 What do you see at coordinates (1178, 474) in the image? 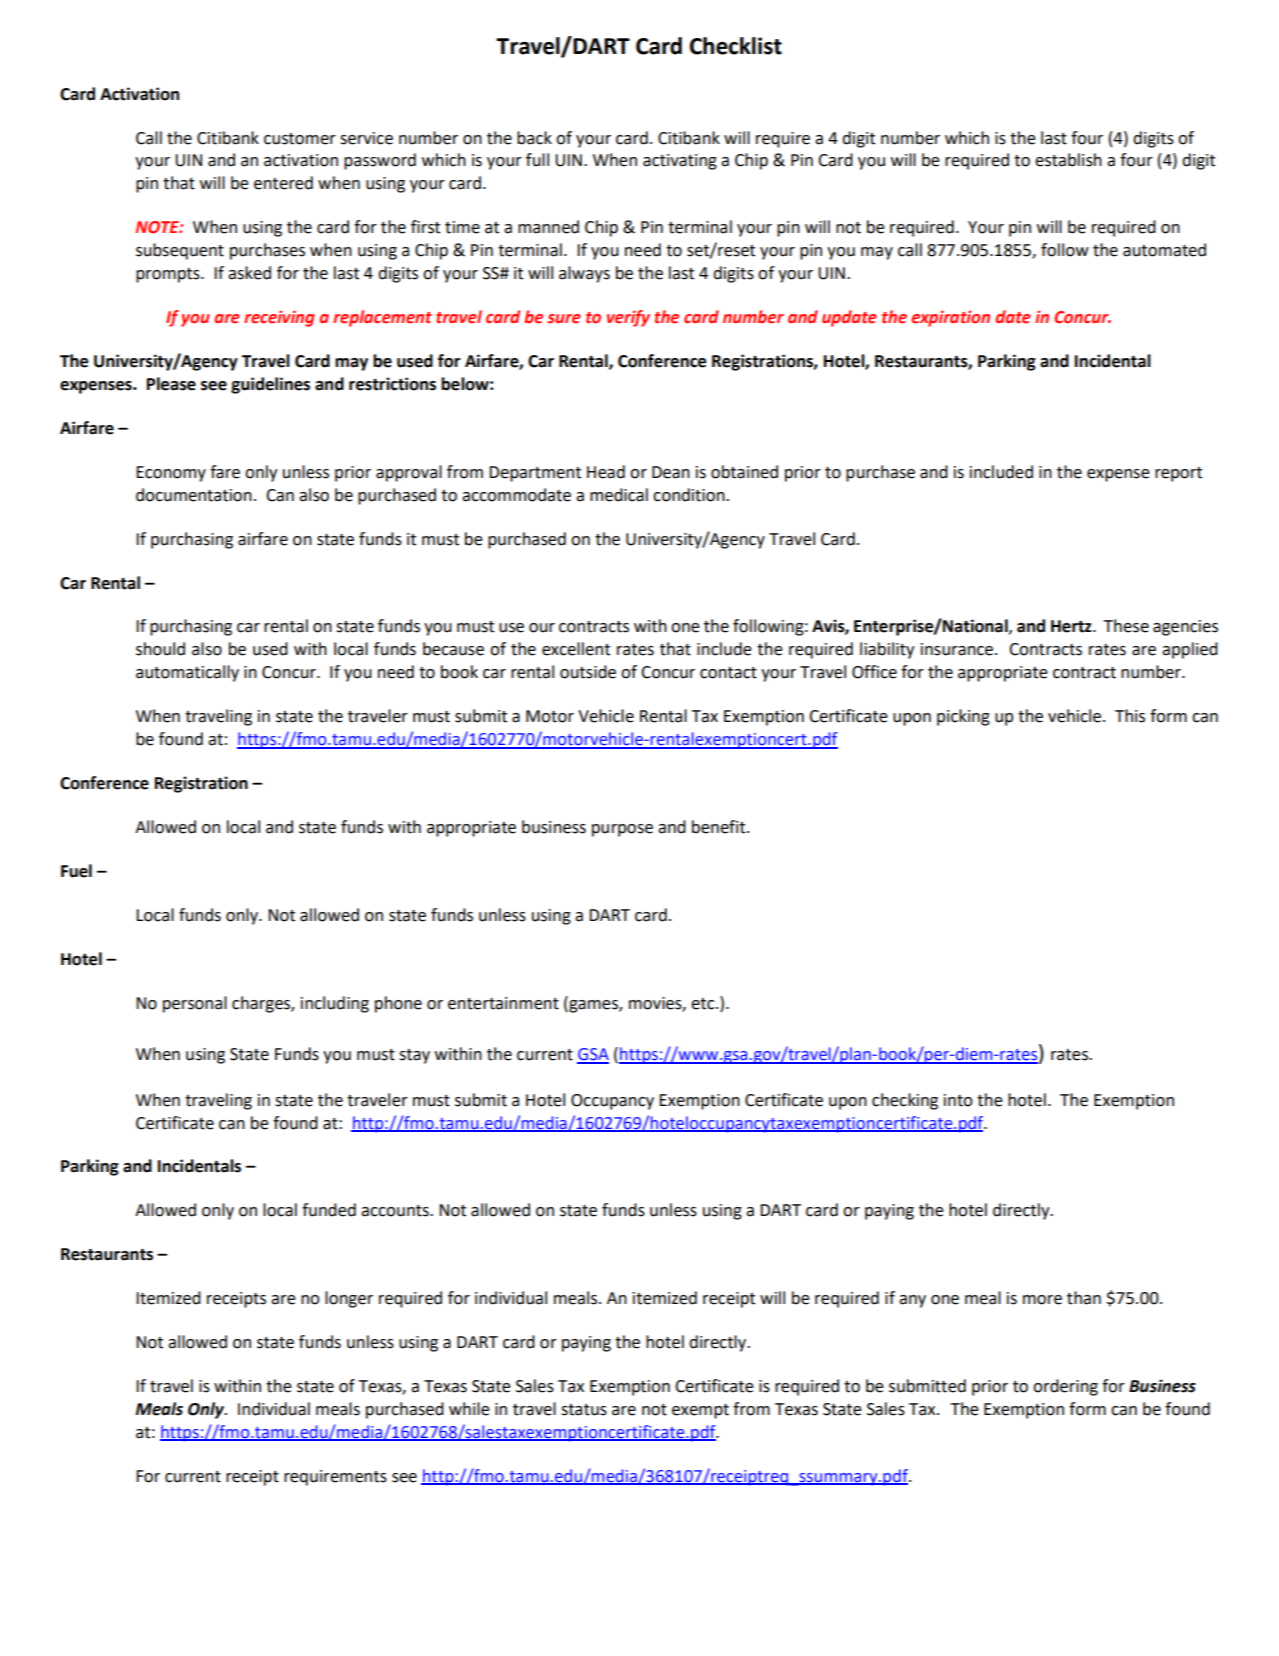
I see `report` at bounding box center [1178, 474].
